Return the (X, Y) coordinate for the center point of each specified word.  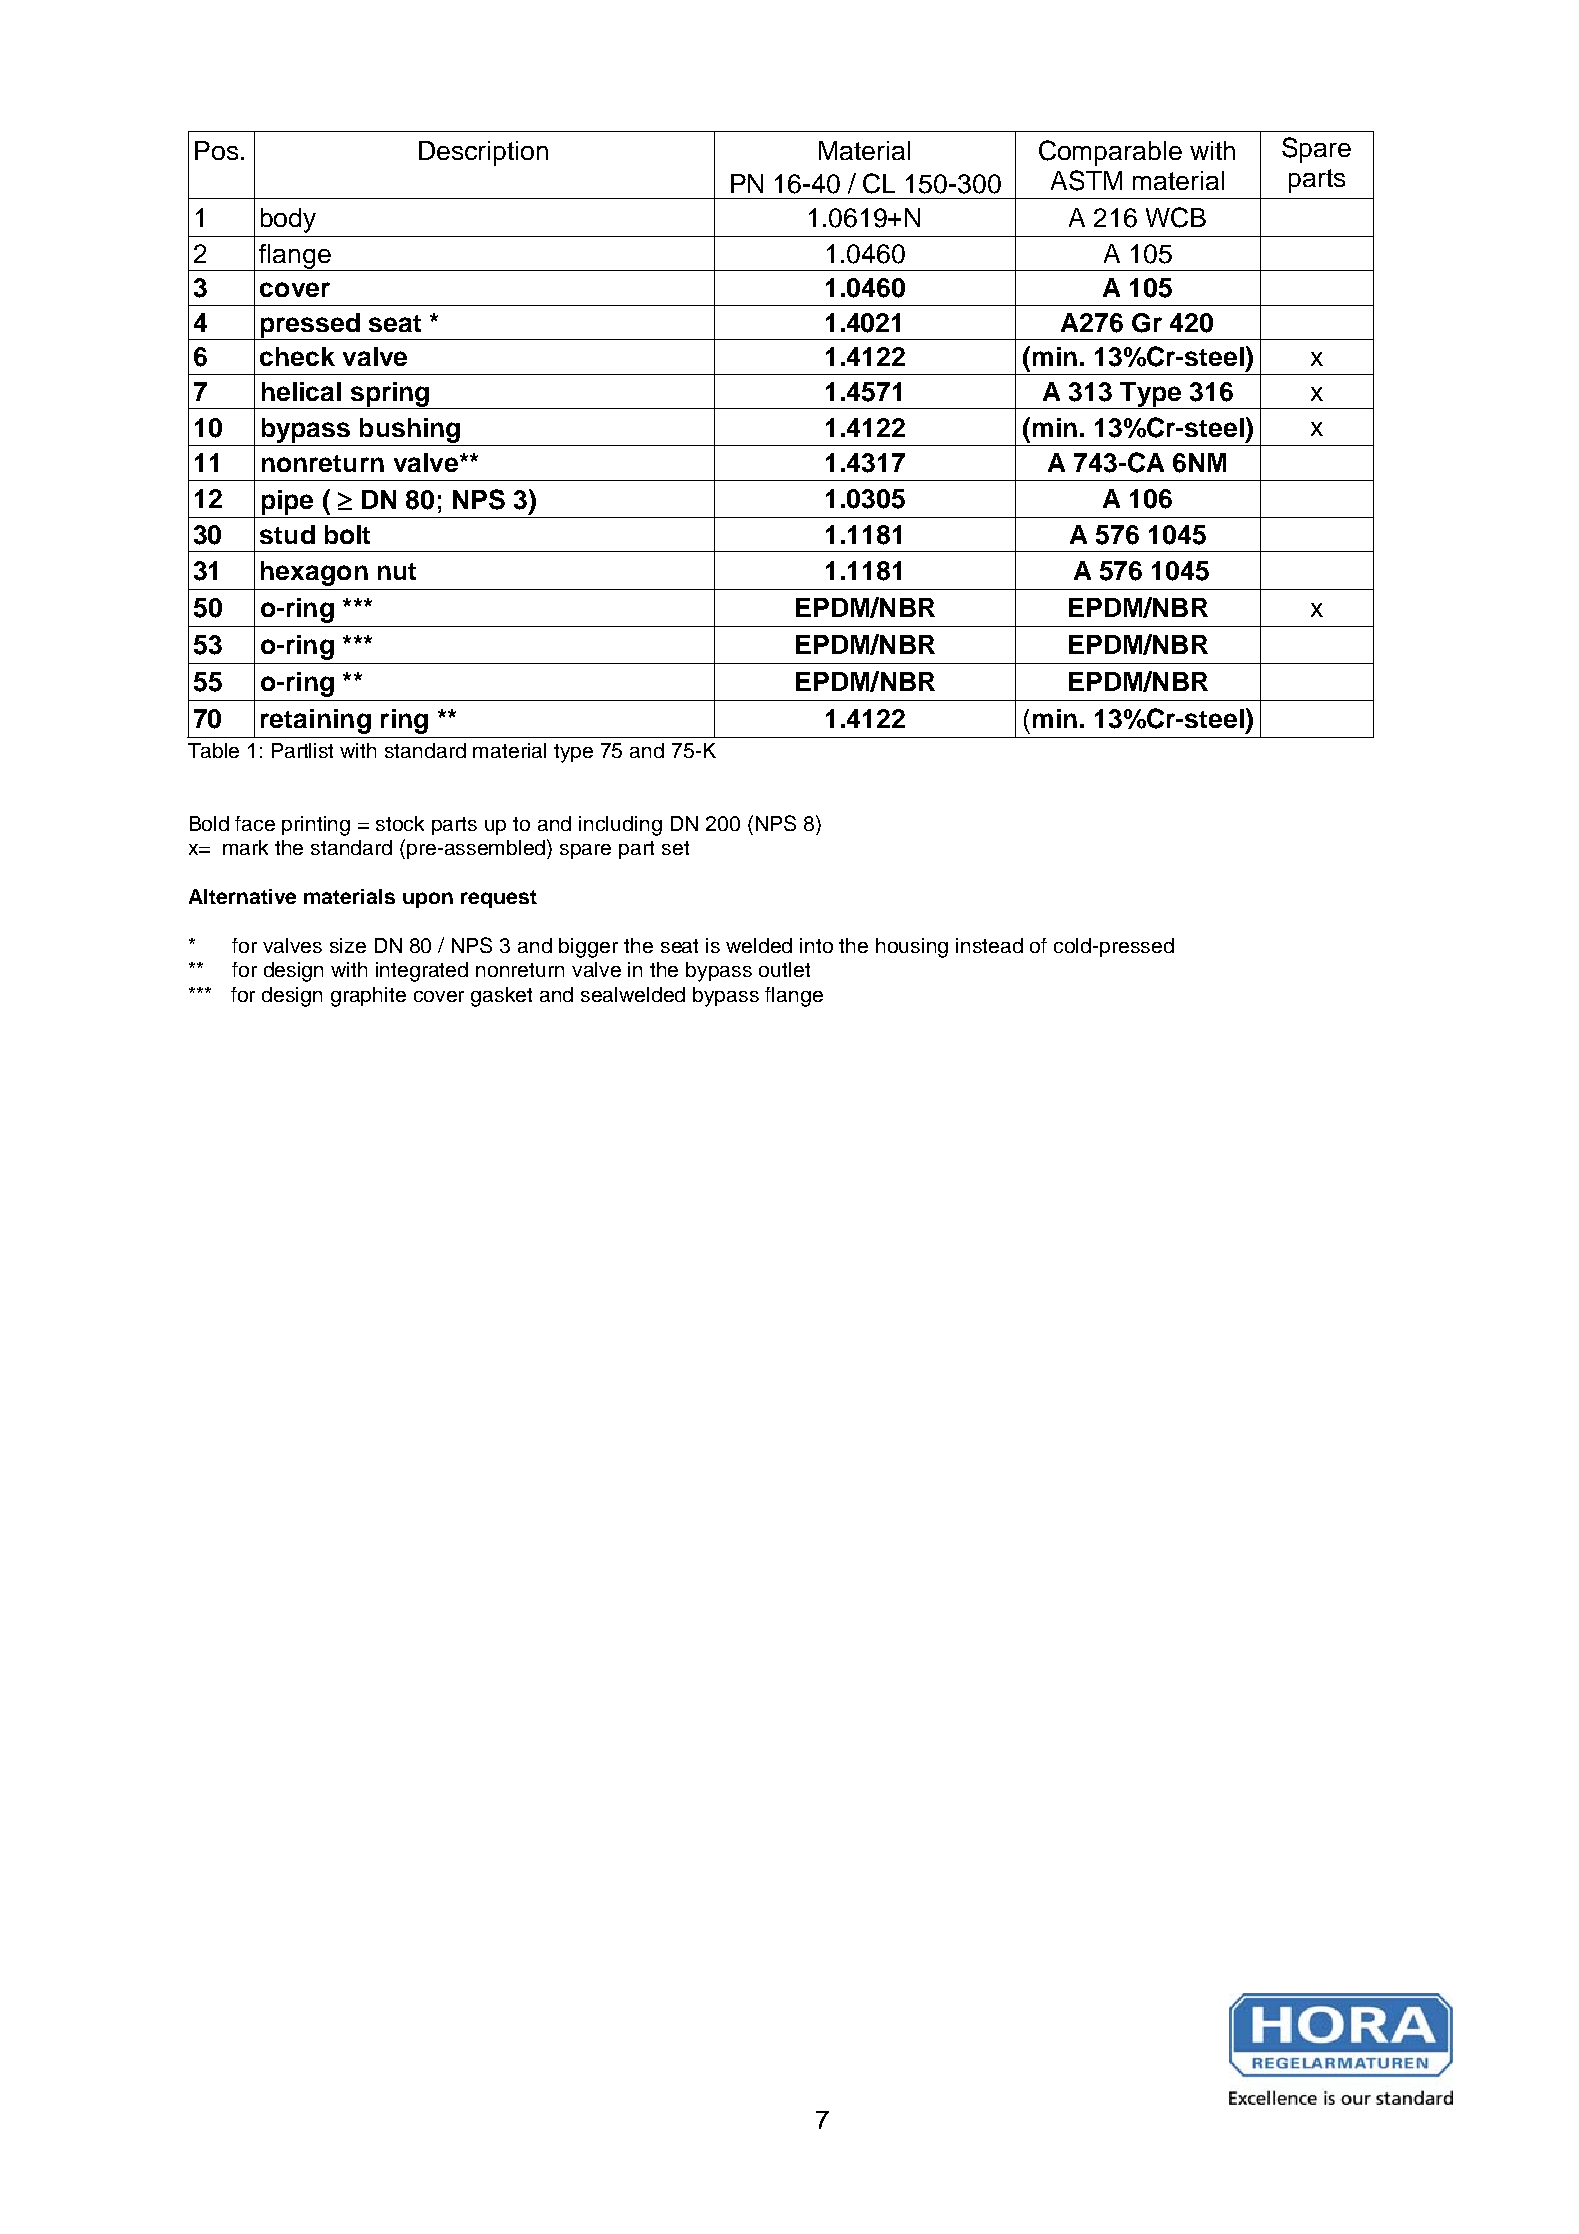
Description (483, 153)
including (620, 826)
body (288, 220)
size (348, 945)
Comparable (1110, 153)
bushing (410, 430)
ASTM (1086, 180)
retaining (316, 721)
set (675, 848)
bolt (347, 534)
